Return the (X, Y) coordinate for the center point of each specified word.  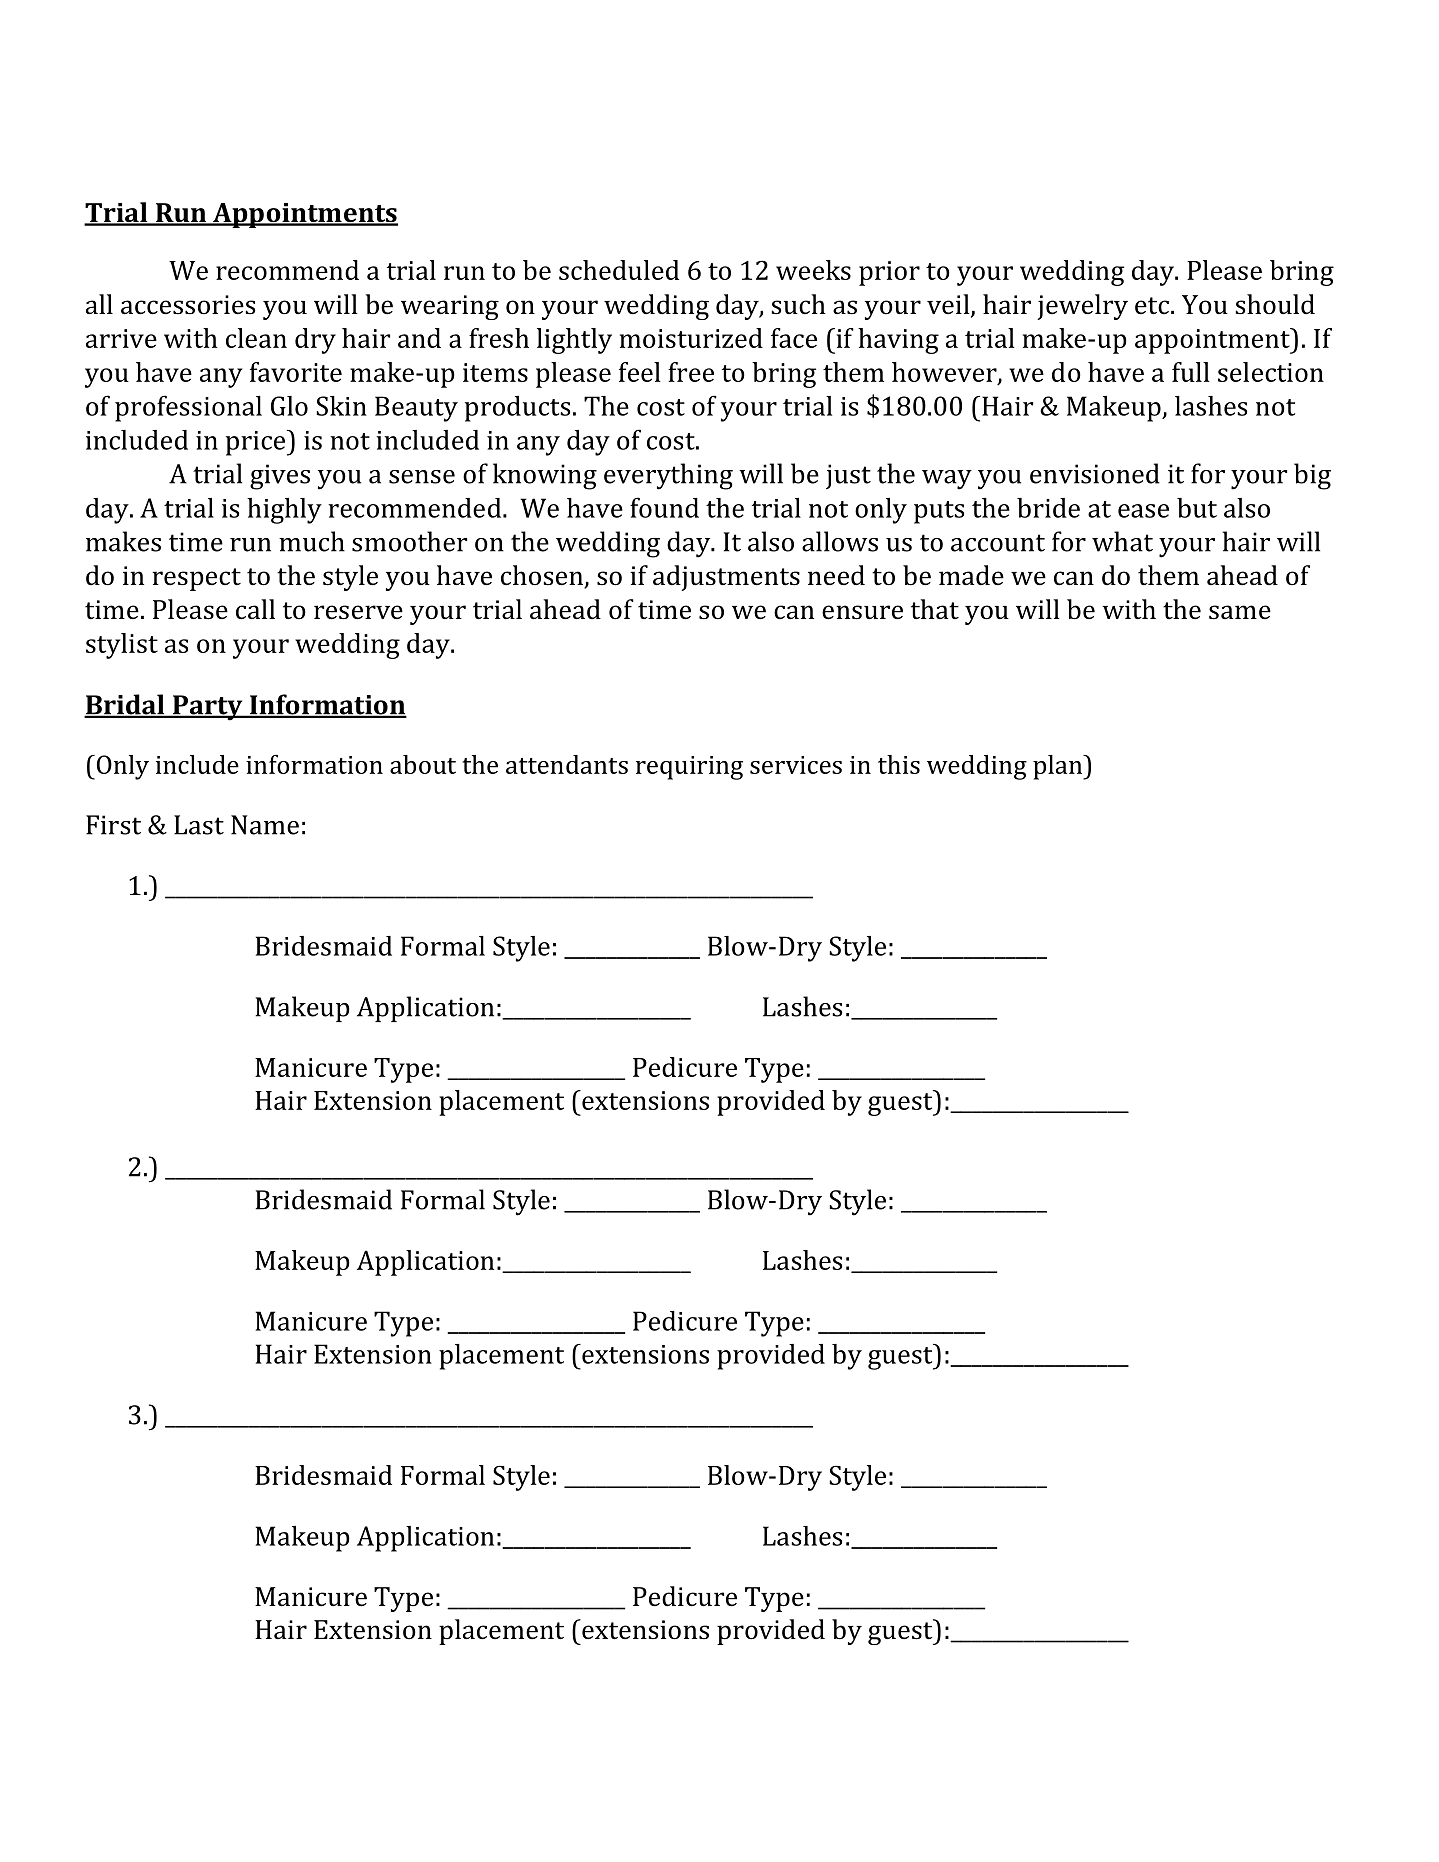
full (1191, 372)
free (691, 372)
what (1122, 541)
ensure (862, 612)
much (312, 541)
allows (840, 541)
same (1240, 612)
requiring (689, 768)
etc (1152, 306)
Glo (289, 406)
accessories (188, 305)
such (798, 304)
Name (265, 825)
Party (208, 708)
